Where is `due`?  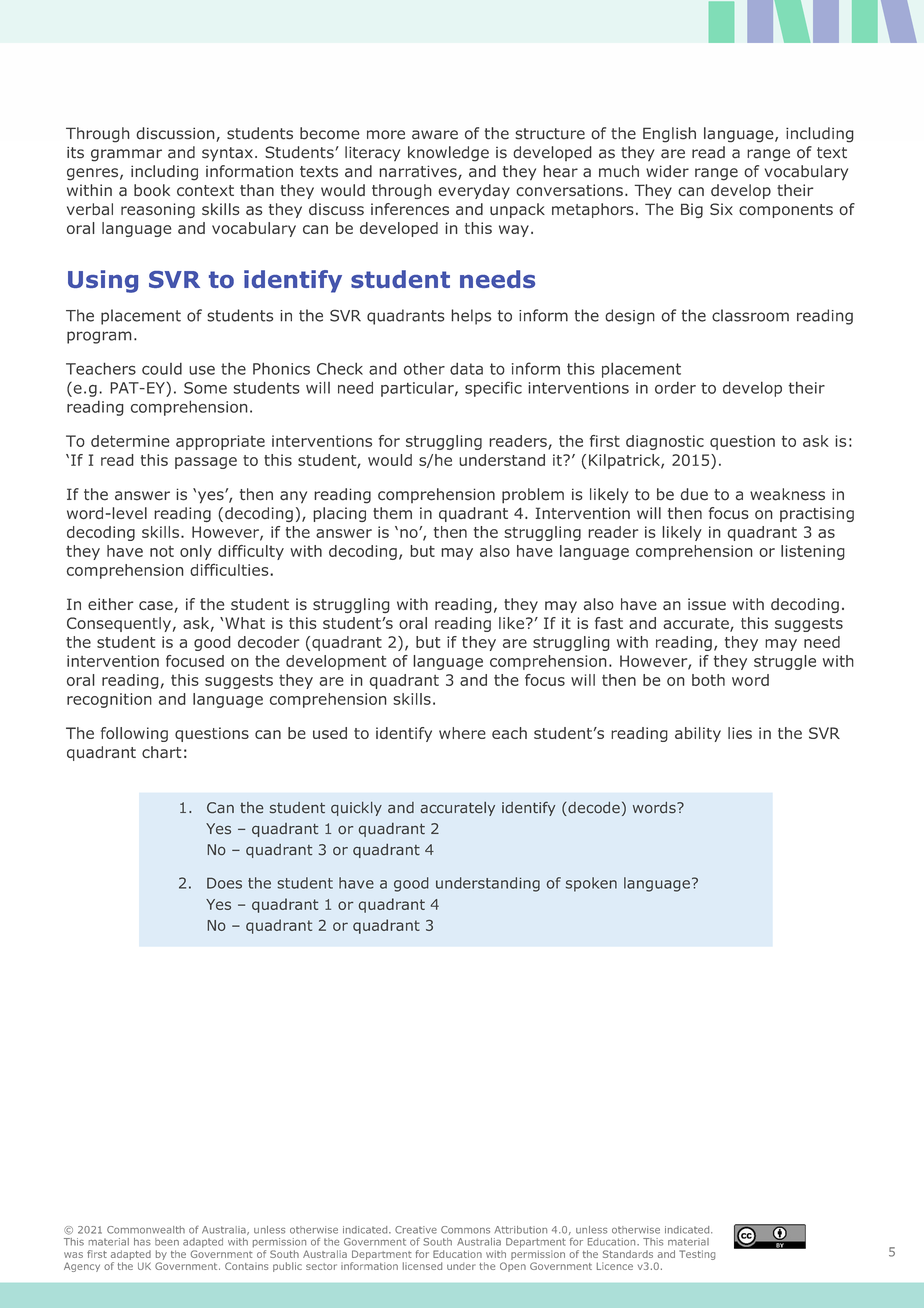
due is located at coordinates (694, 494).
